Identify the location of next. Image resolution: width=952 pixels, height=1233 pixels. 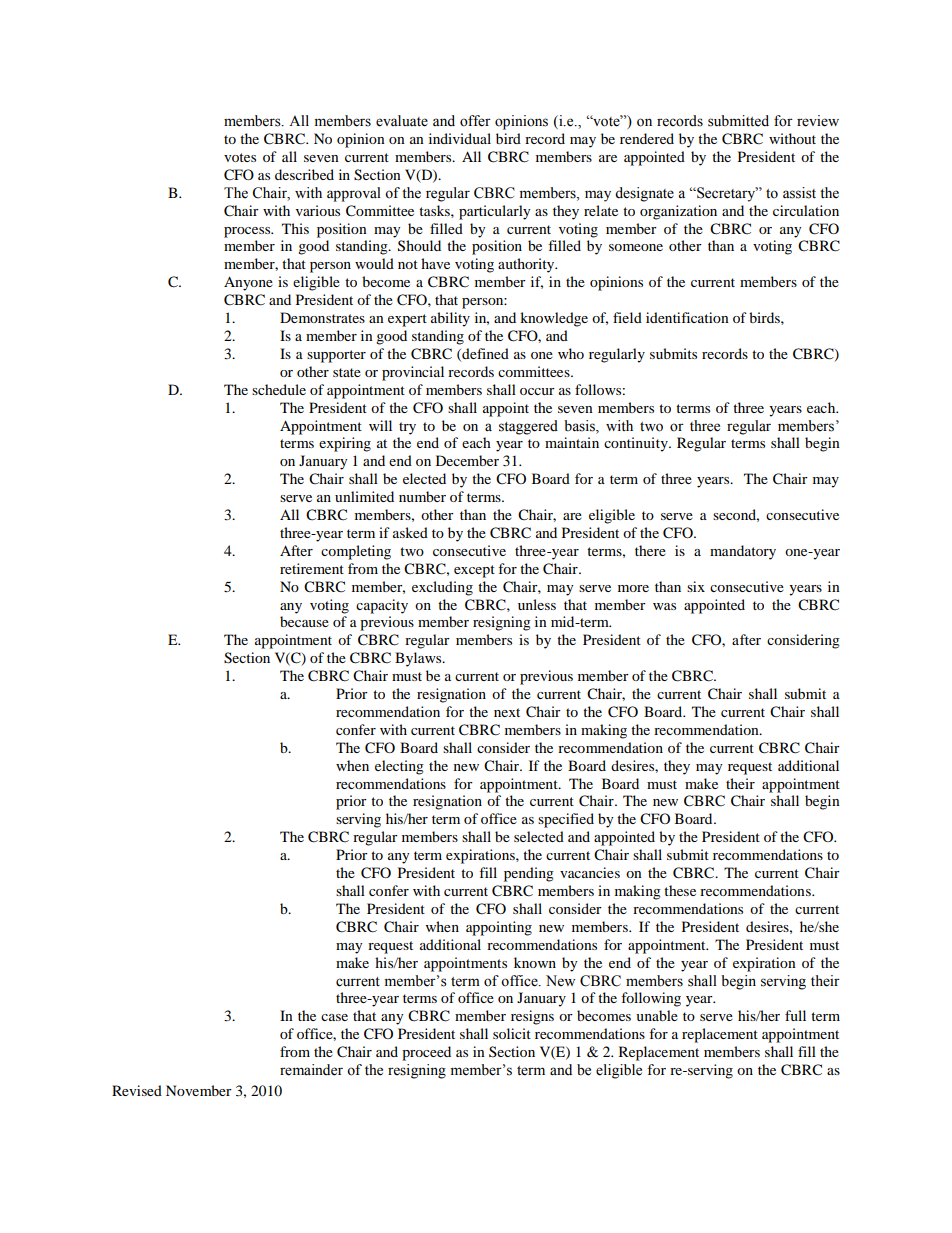
(507, 712).
